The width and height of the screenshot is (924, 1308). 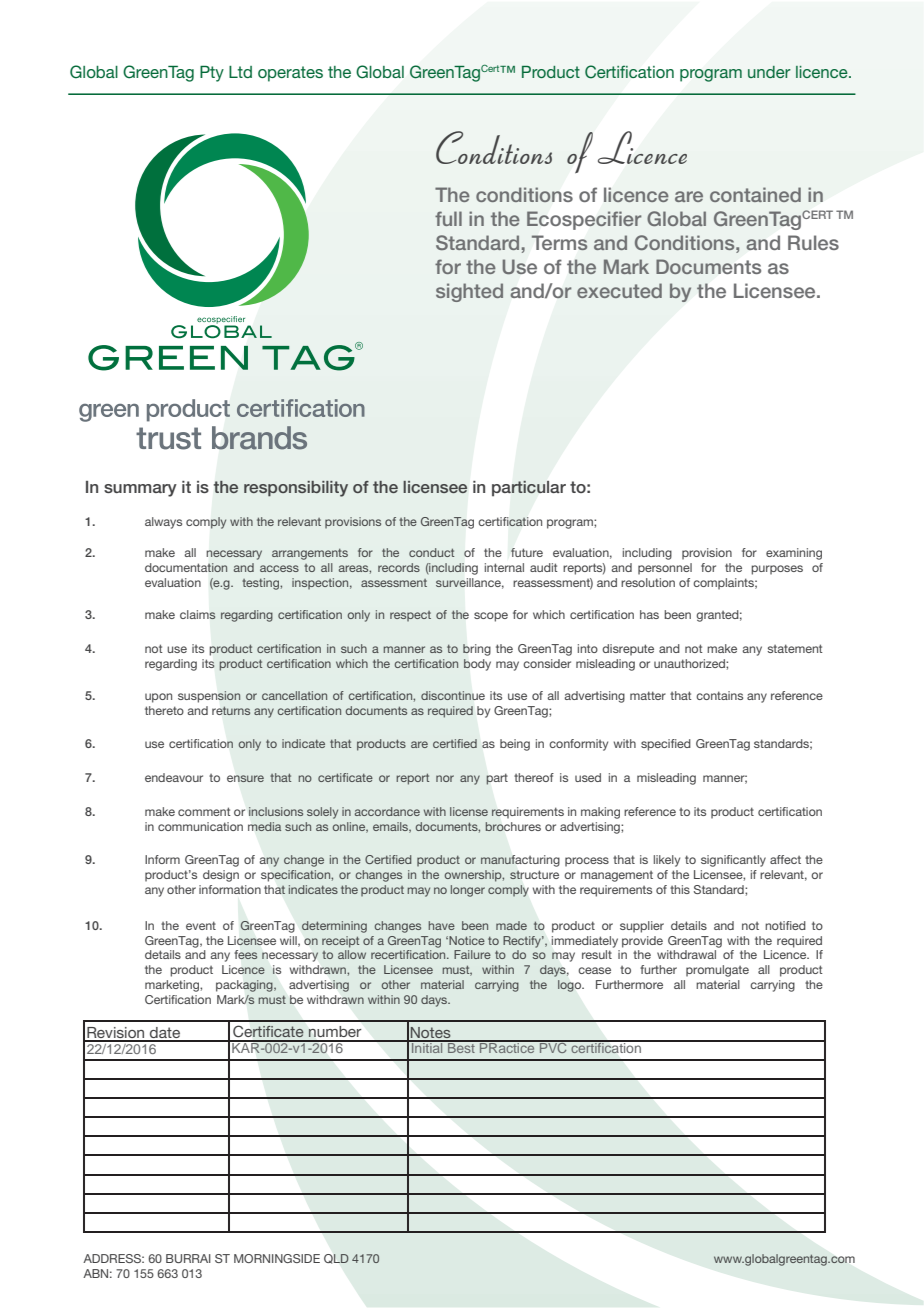 I want to click on Rules, so click(x=813, y=242).
